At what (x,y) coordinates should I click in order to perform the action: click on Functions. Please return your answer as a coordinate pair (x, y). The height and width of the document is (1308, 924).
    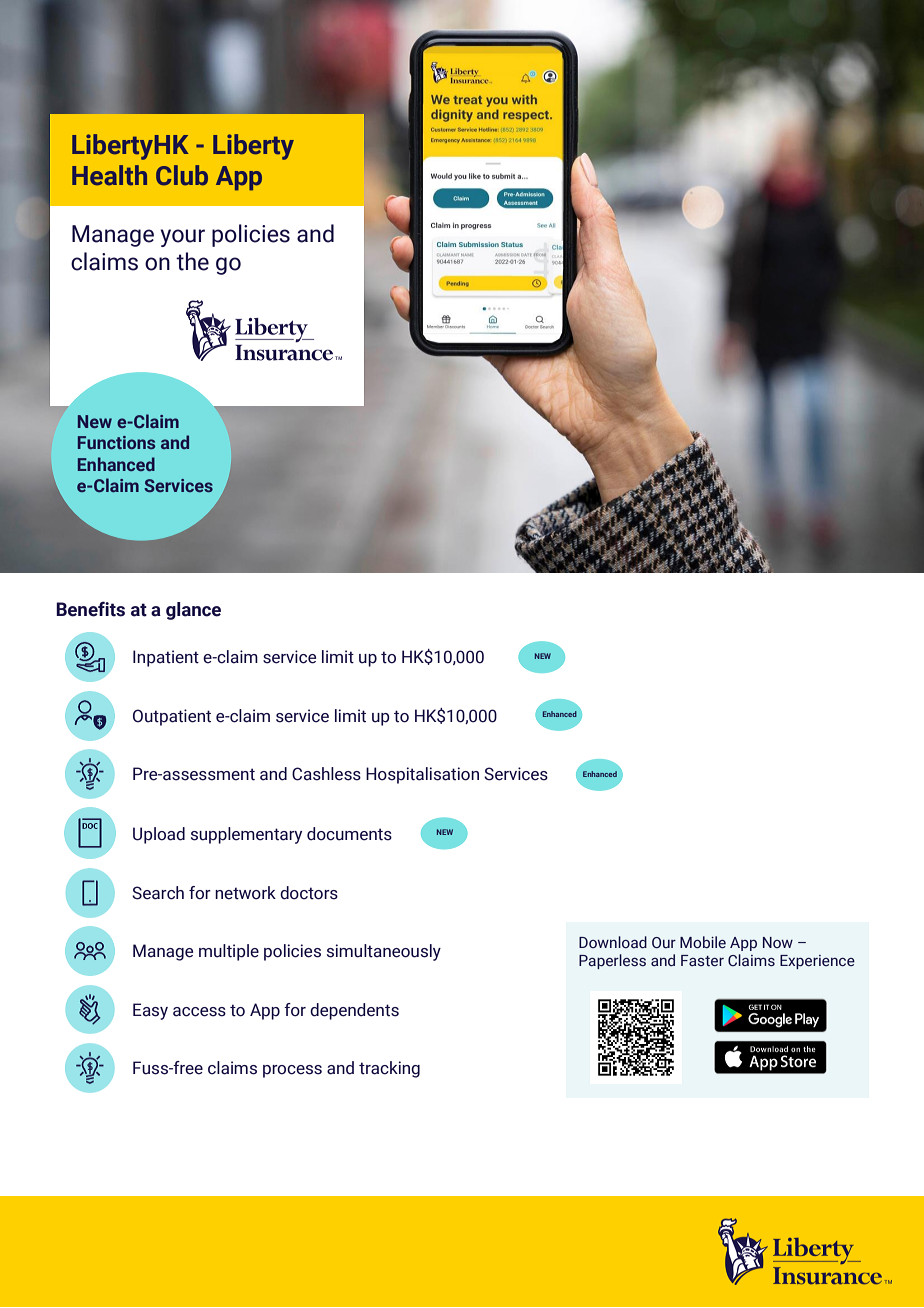
    Looking at the image, I should click on (116, 442).
